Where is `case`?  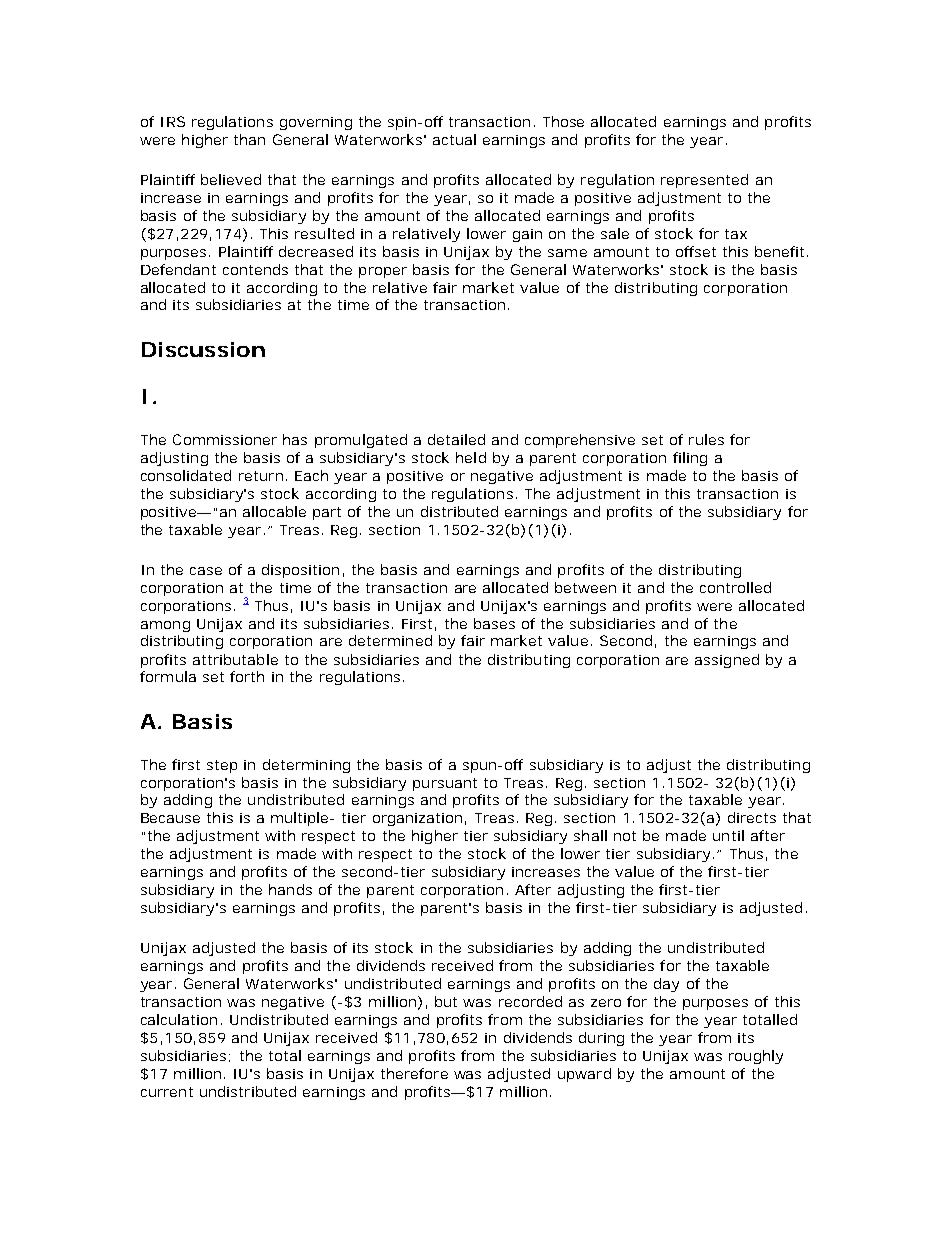 case is located at coordinates (206, 571).
